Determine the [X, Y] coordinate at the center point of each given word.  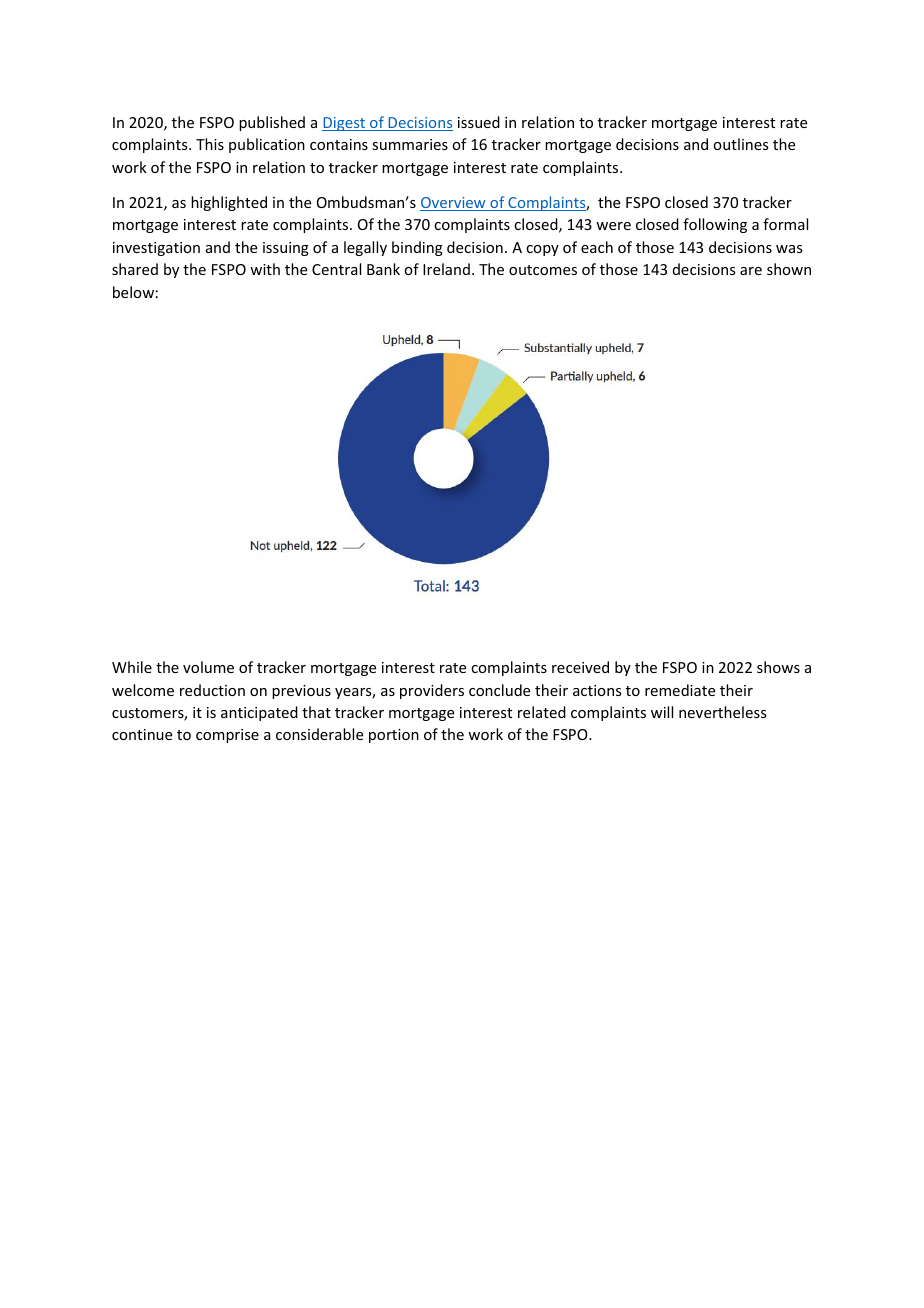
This [210, 144]
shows [778, 667]
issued [479, 122]
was [789, 249]
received [580, 667]
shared [135, 269]
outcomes [543, 270]
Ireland [446, 269]
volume [208, 667]
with [265, 269]
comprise [227, 736]
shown [789, 269]
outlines [740, 144]
